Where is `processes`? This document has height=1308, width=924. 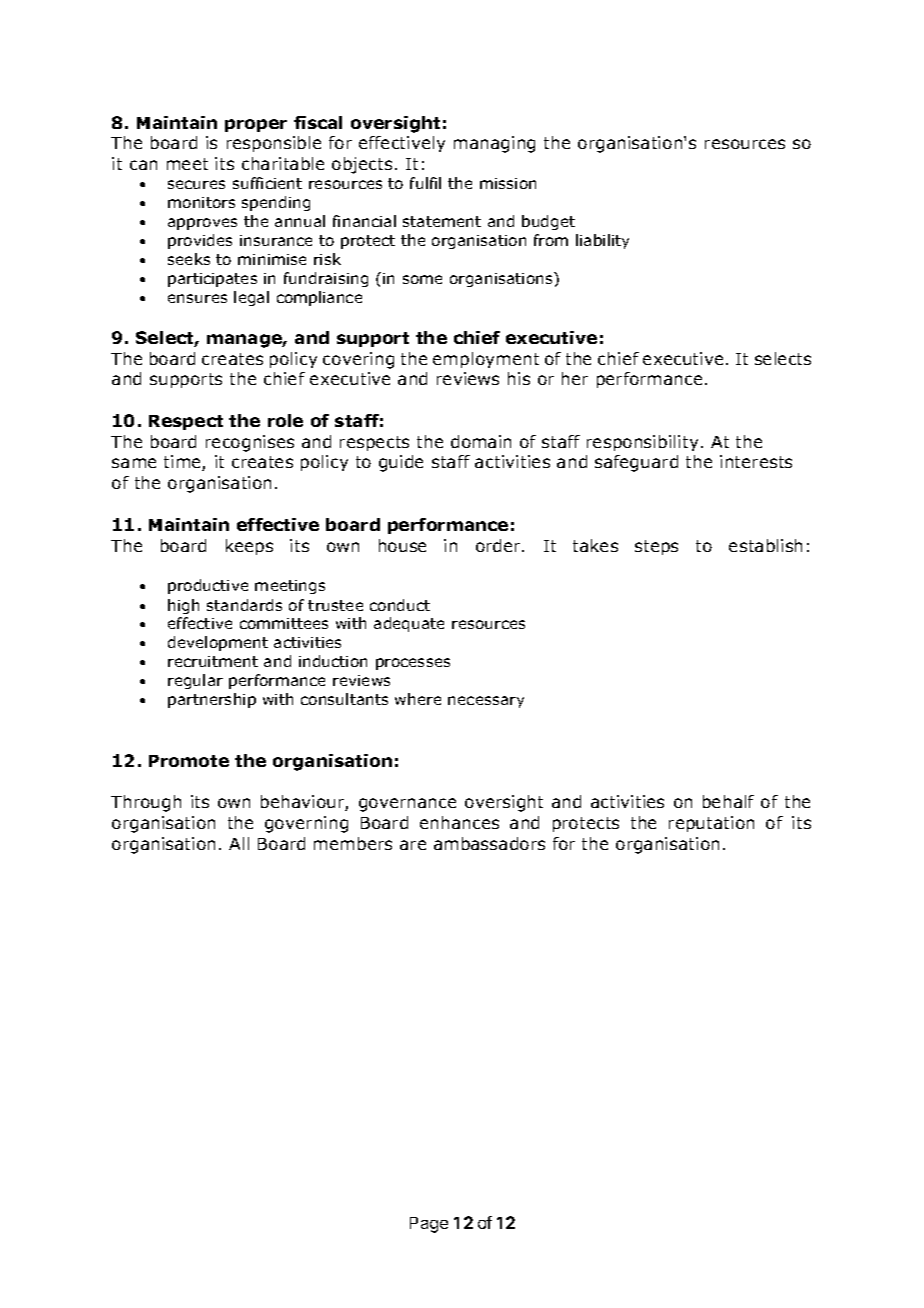 processes is located at coordinates (413, 664).
